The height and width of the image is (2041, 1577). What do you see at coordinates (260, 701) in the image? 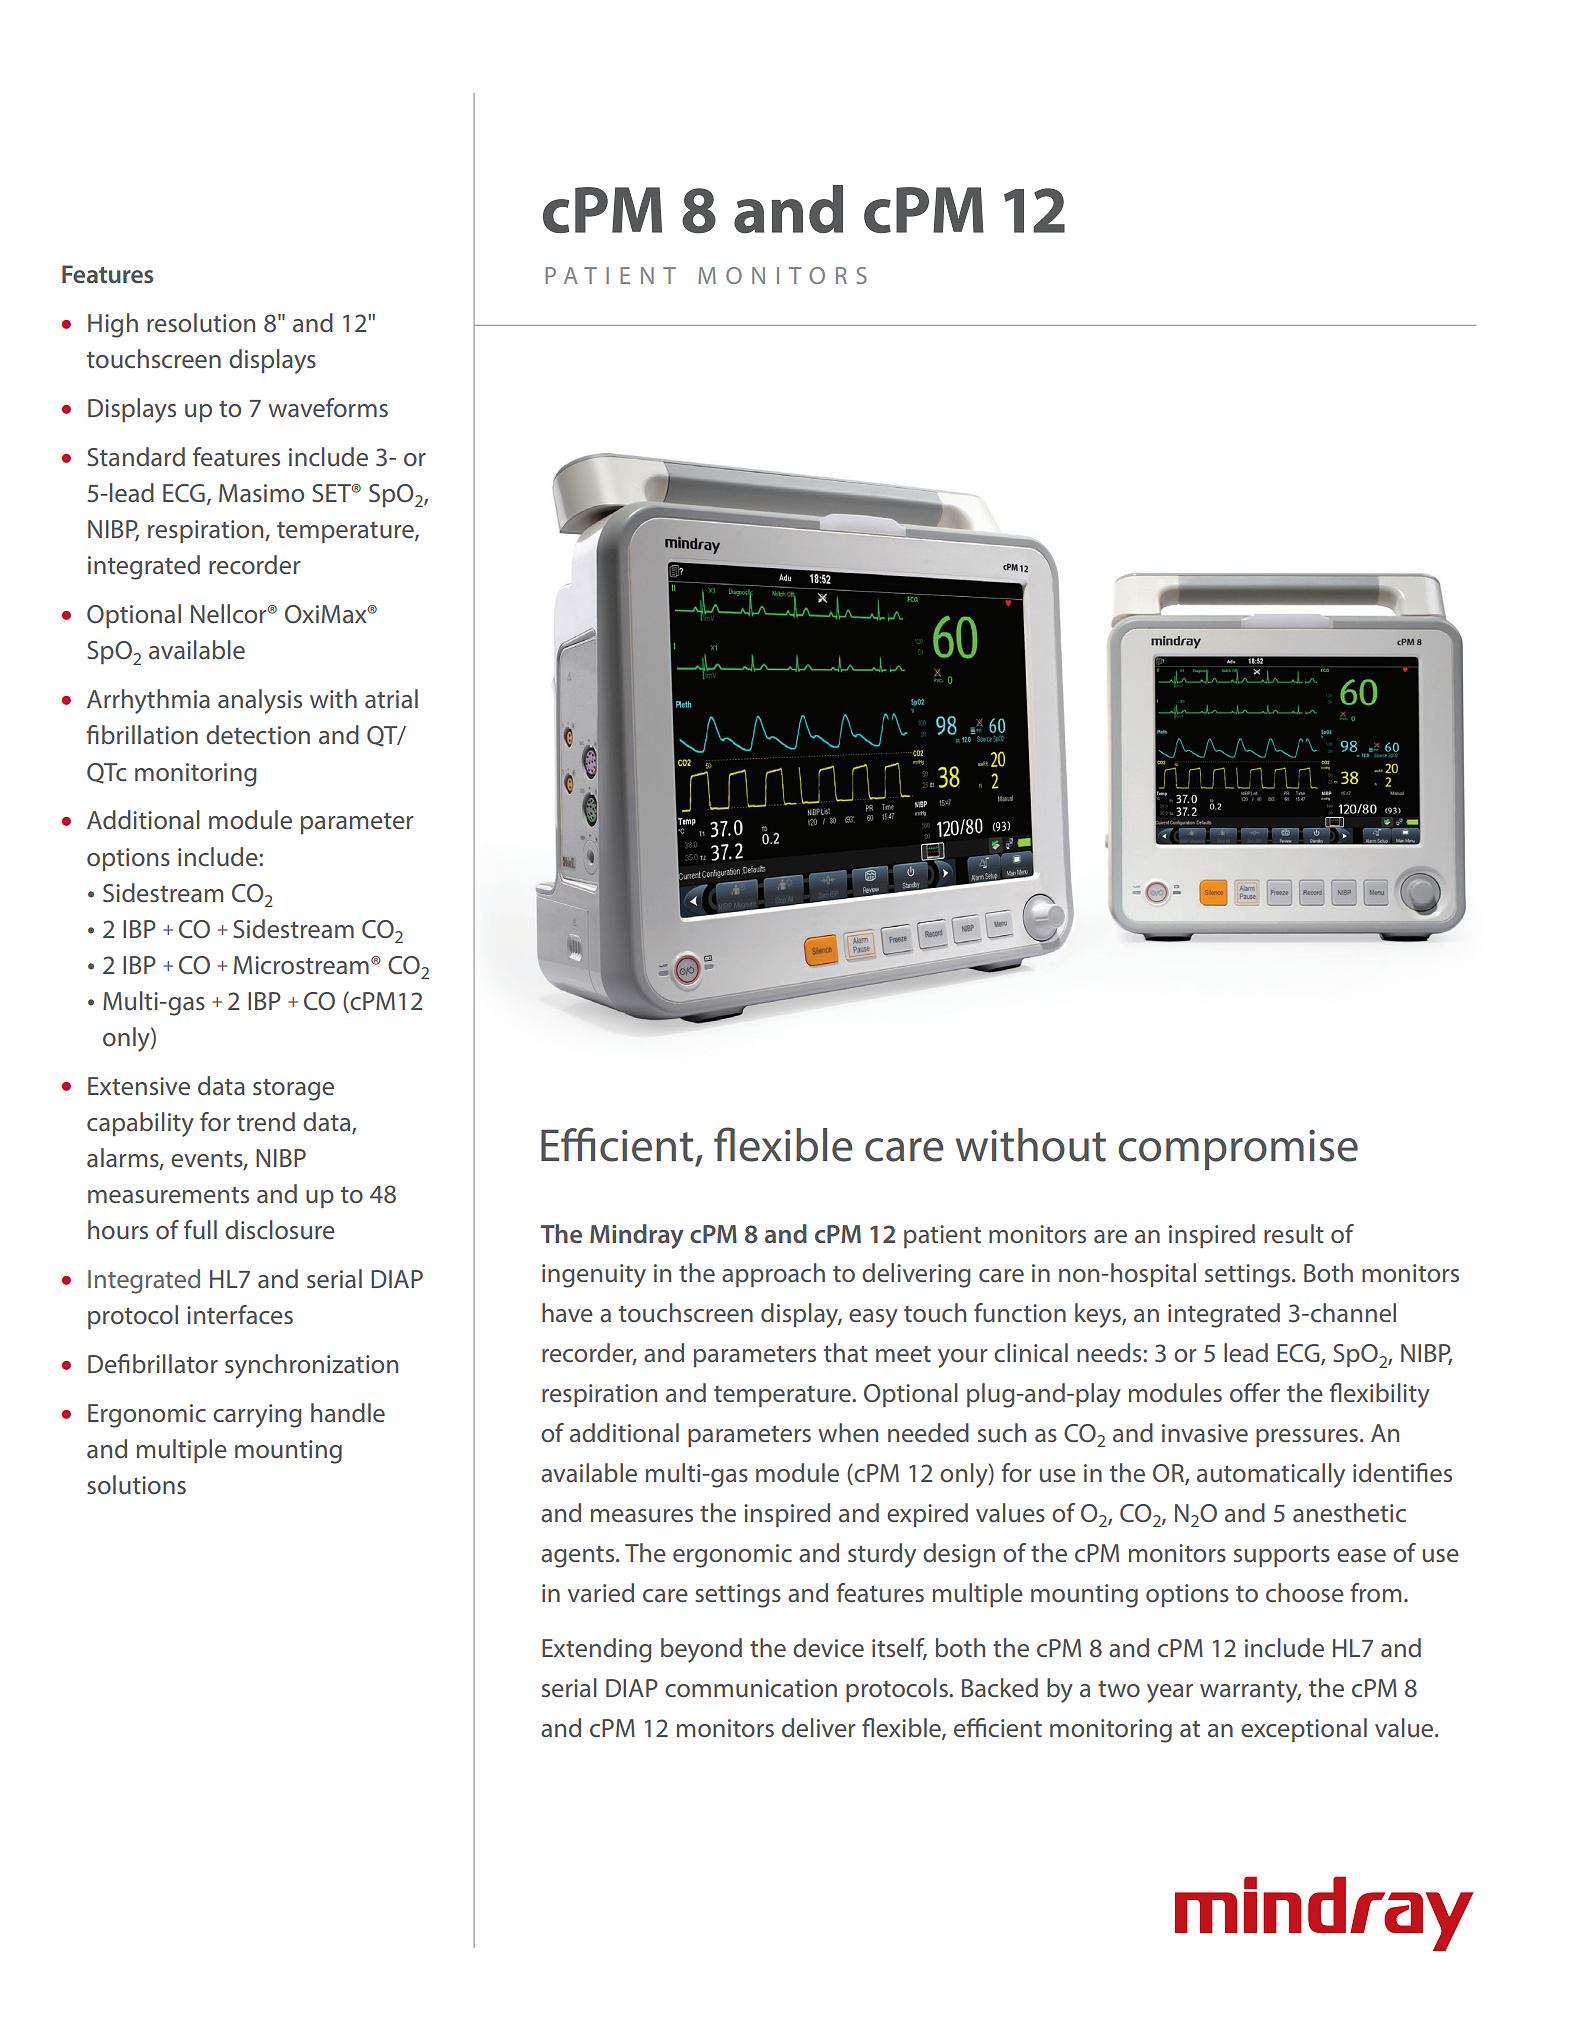
I see `analysis` at bounding box center [260, 701].
